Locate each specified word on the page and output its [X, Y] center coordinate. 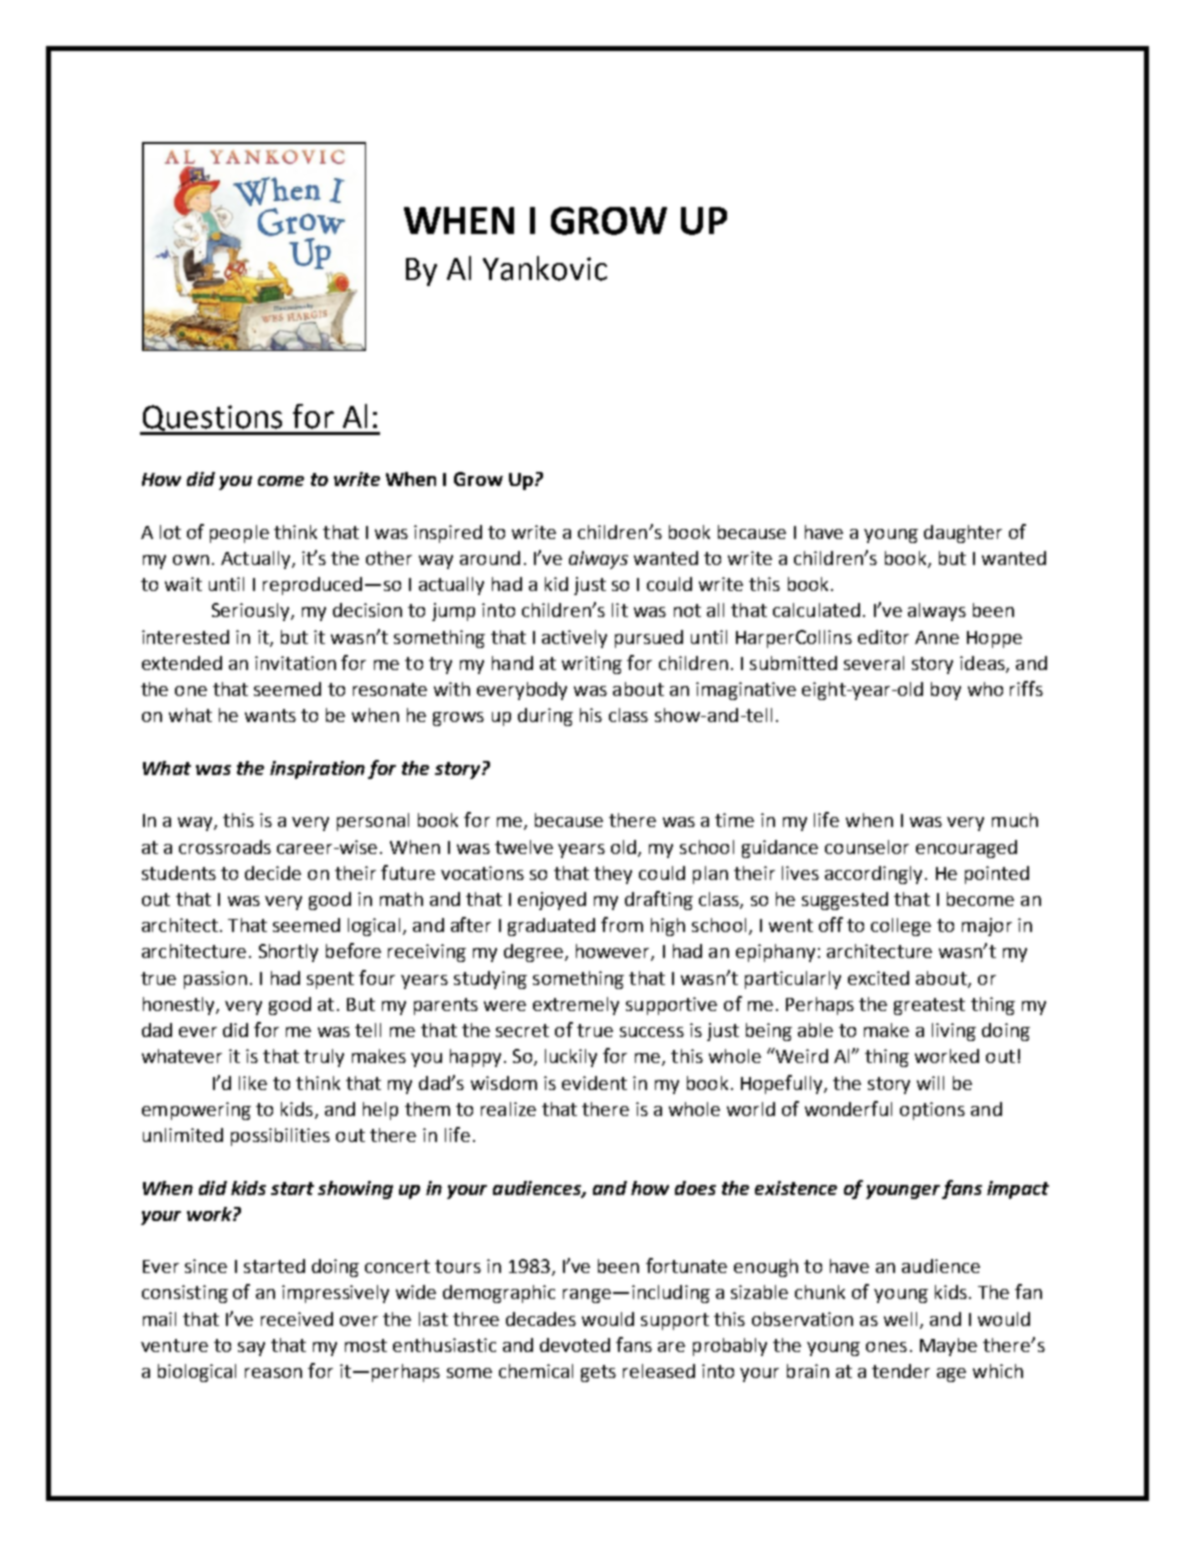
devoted [575, 1345]
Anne [937, 637]
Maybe [948, 1347]
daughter [963, 534]
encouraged [966, 849]
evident [594, 1083]
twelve [524, 847]
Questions [213, 419]
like [253, 1083]
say [251, 1349]
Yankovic [545, 268]
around [490, 558]
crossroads [225, 847]
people [239, 534]
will [930, 1083]
